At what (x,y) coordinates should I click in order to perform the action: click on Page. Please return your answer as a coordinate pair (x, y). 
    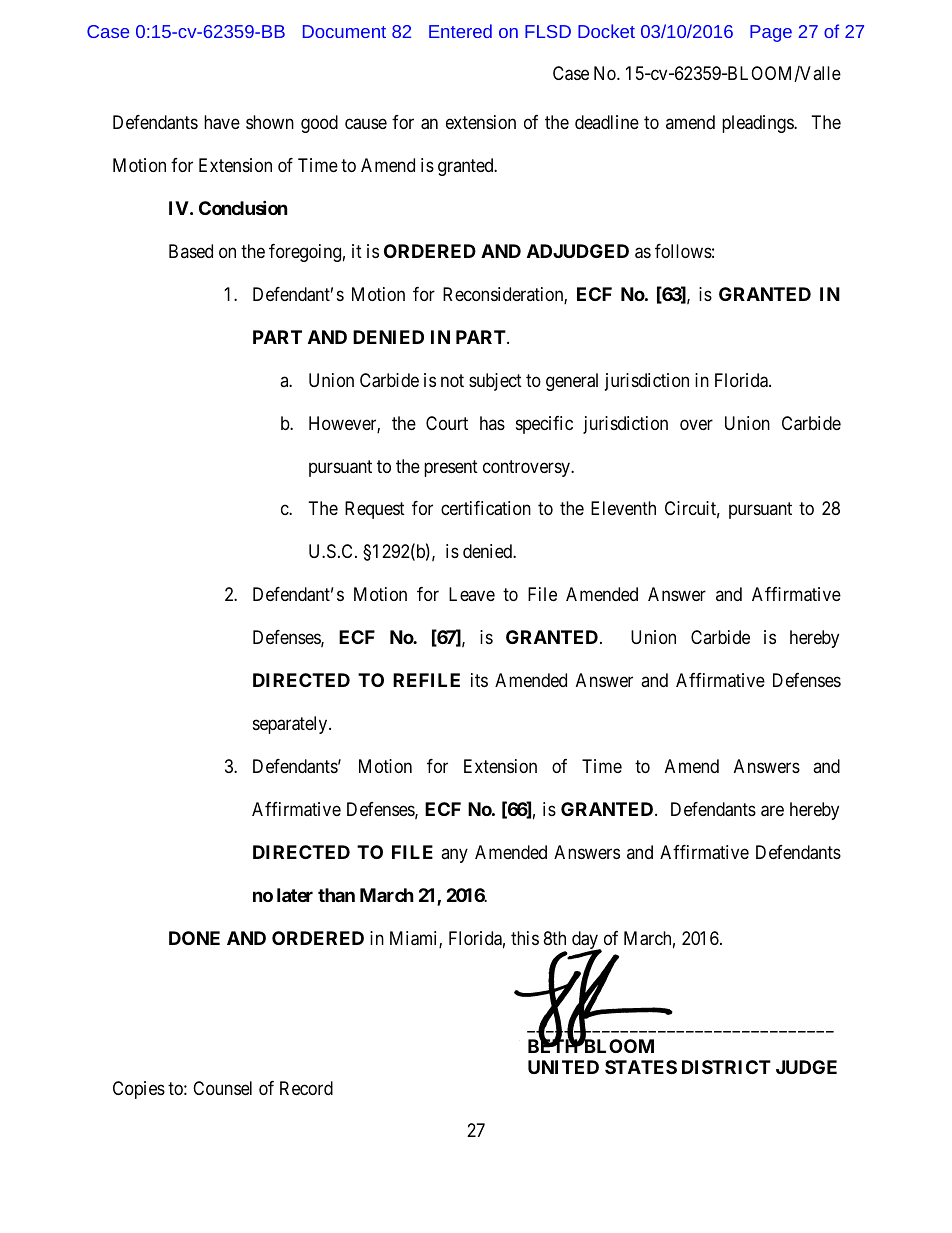
    Looking at the image, I should click on (771, 33).
